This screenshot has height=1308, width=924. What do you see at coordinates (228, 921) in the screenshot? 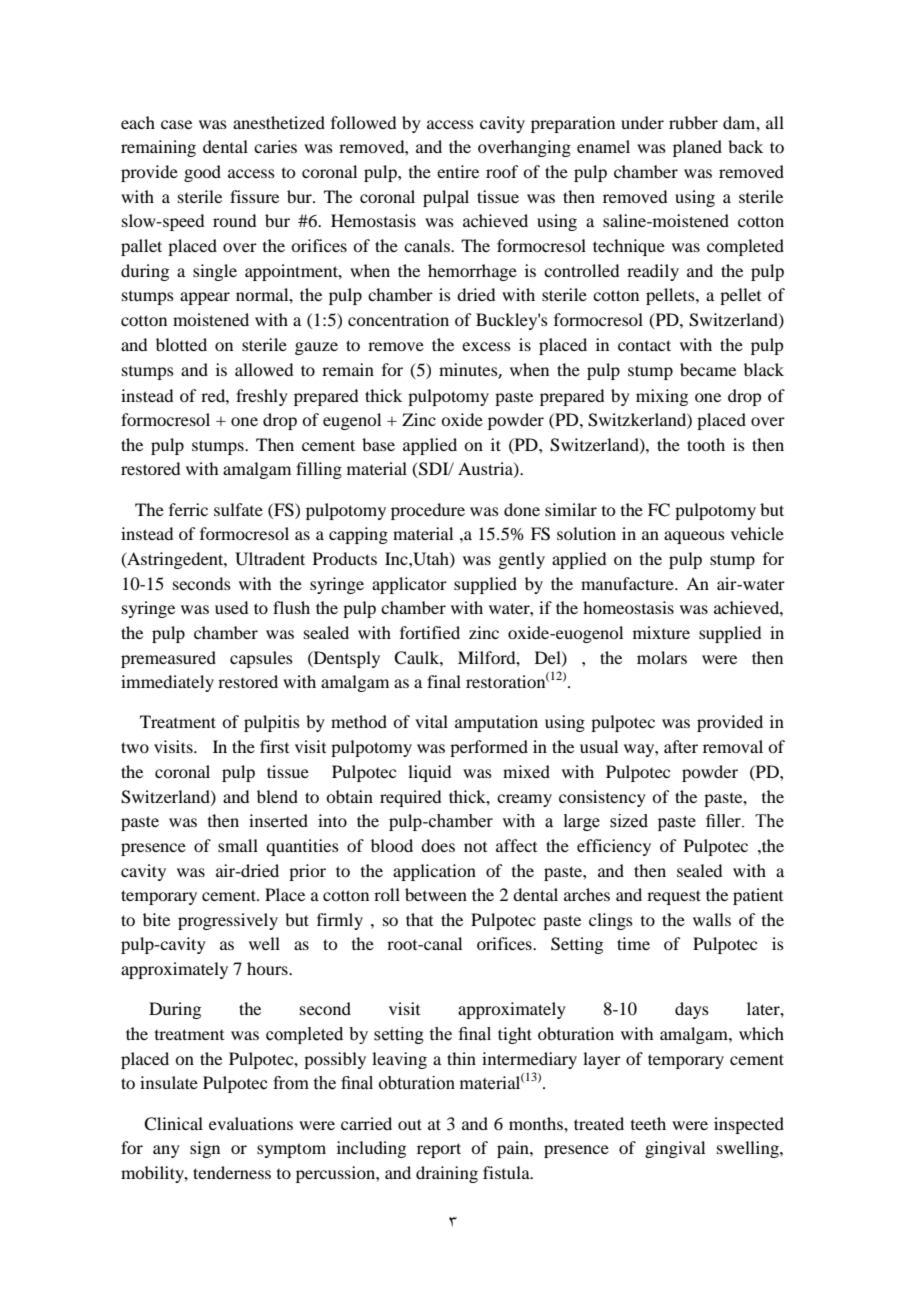
I see `progressively` at bounding box center [228, 921].
